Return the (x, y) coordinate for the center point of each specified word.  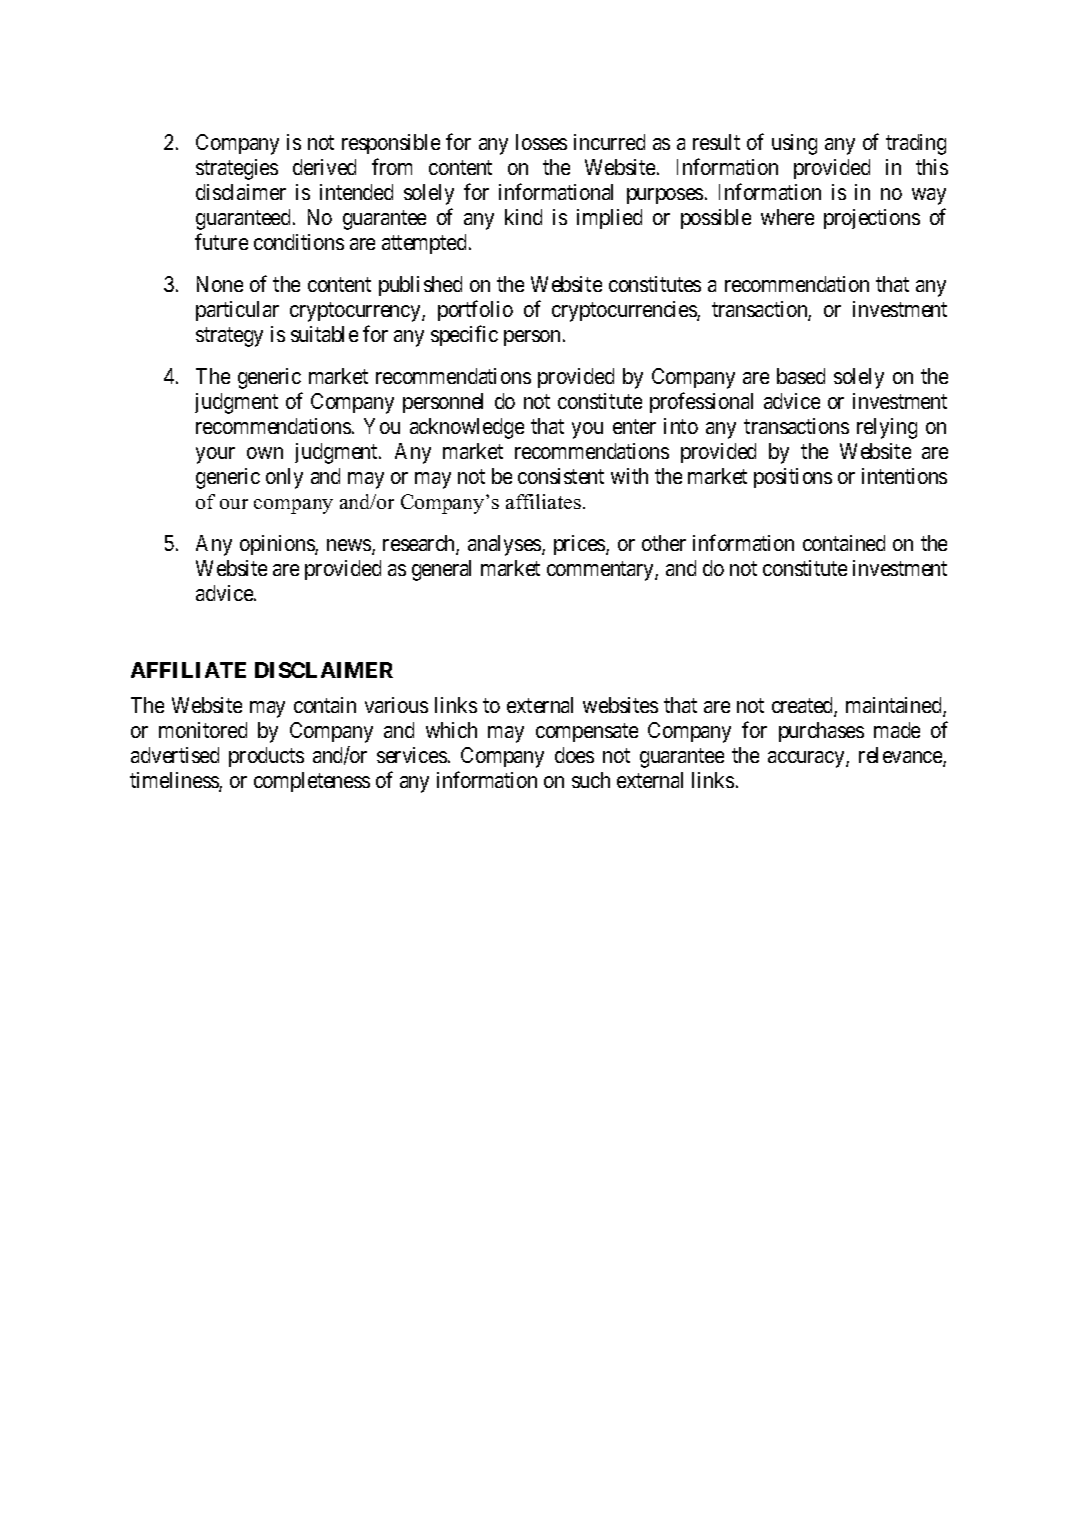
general (441, 570)
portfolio (475, 311)
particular (237, 311)
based (801, 376)
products (266, 757)
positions (793, 478)
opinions (278, 545)
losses (541, 142)
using (794, 144)
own (265, 453)
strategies (237, 169)
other (664, 543)
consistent (561, 476)
